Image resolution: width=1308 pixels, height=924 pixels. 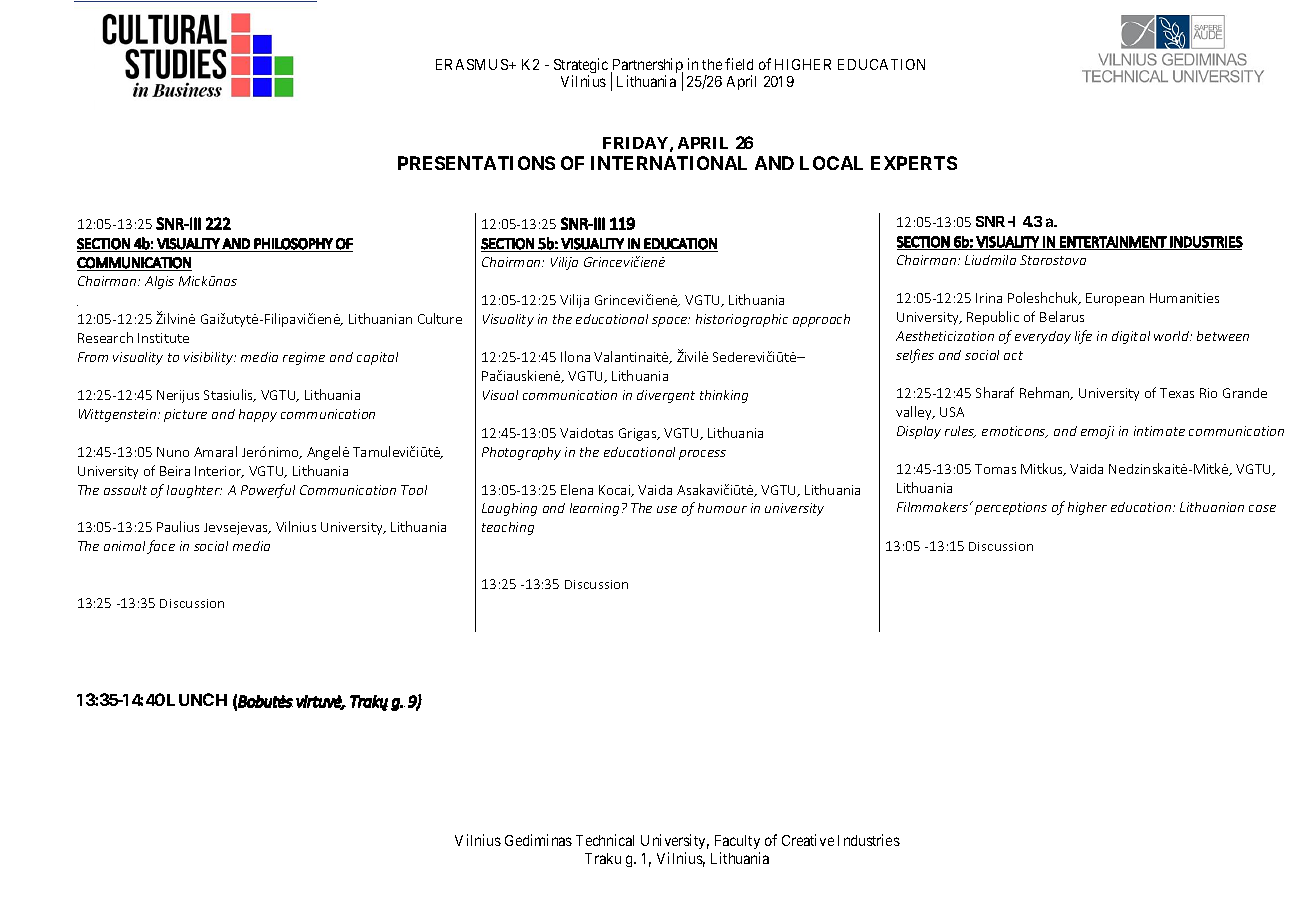 What do you see at coordinates (473, 64) in the screenshot?
I see `ERASMUS` at bounding box center [473, 64].
